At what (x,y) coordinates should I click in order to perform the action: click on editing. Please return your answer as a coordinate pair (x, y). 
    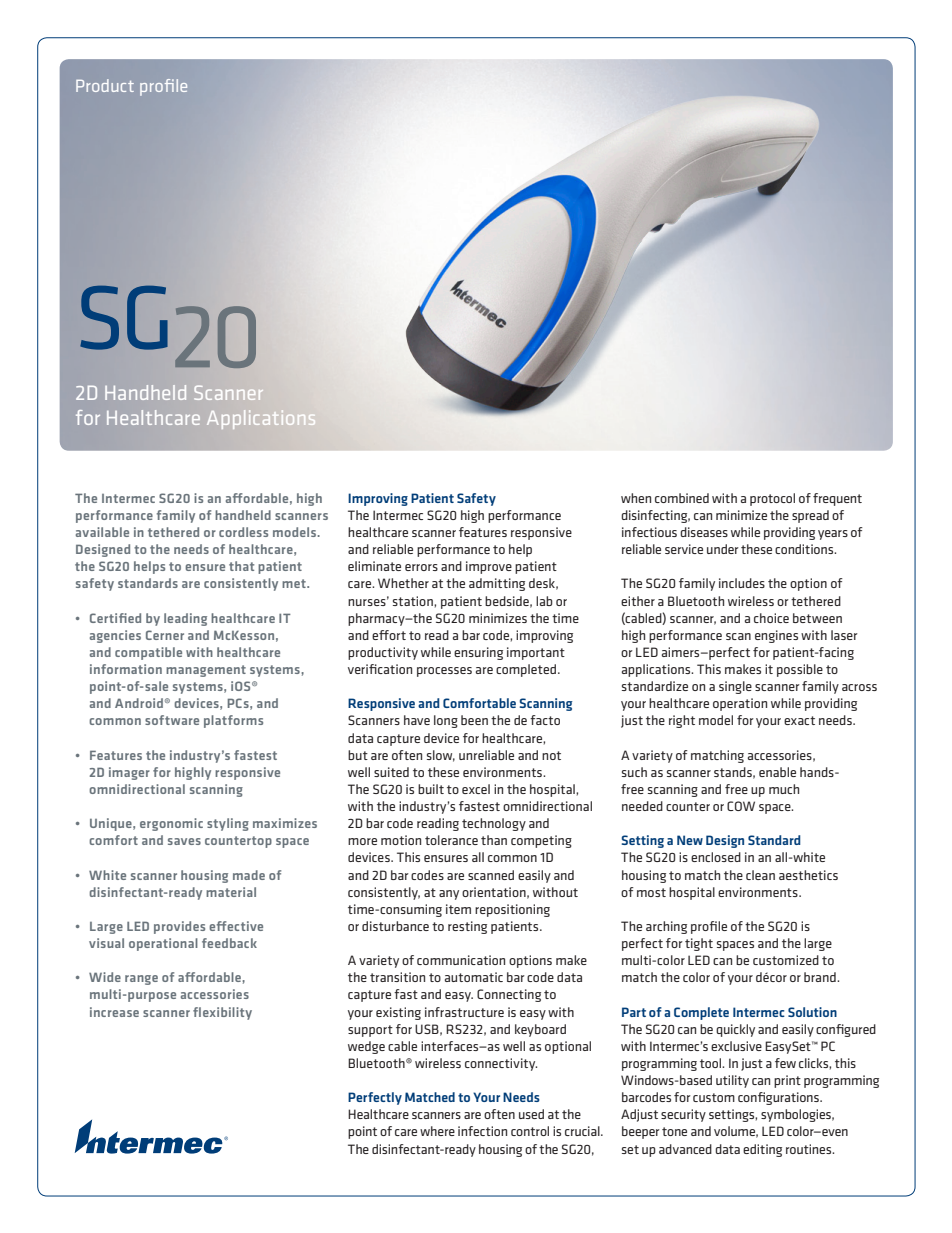
    Looking at the image, I should click on (762, 1150).
